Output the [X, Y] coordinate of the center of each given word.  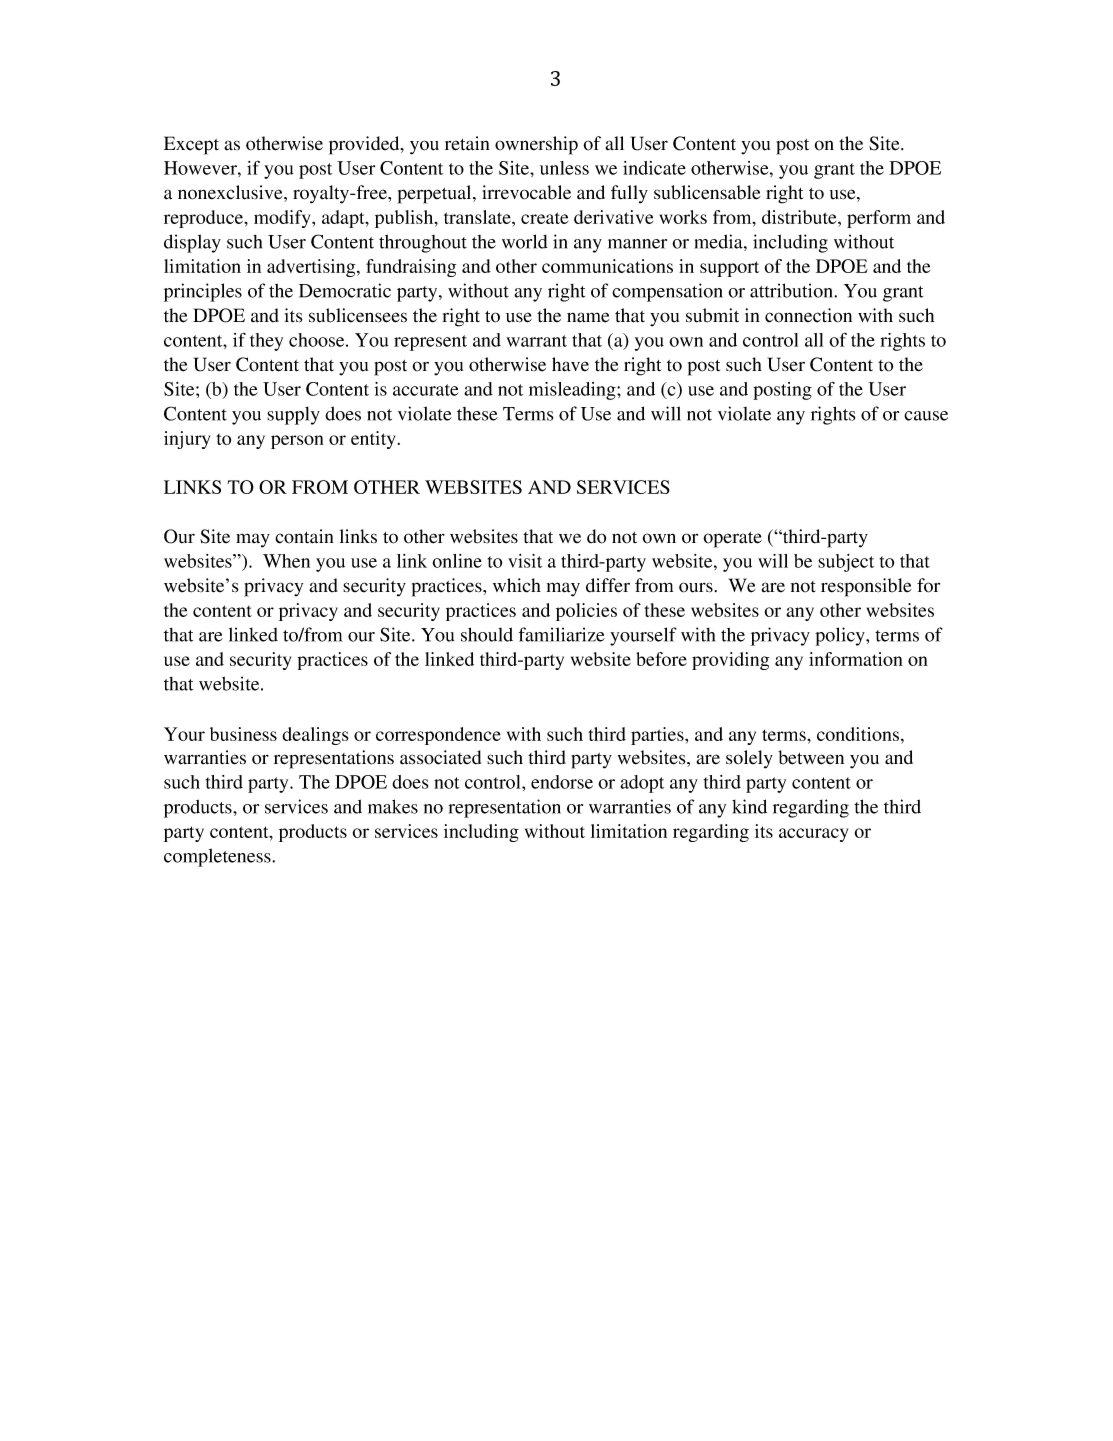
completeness [218, 857]
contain [304, 536]
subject [846, 563]
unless [564, 168]
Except [191, 145]
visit [525, 561]
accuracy [813, 835]
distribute [800, 217]
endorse [562, 782]
